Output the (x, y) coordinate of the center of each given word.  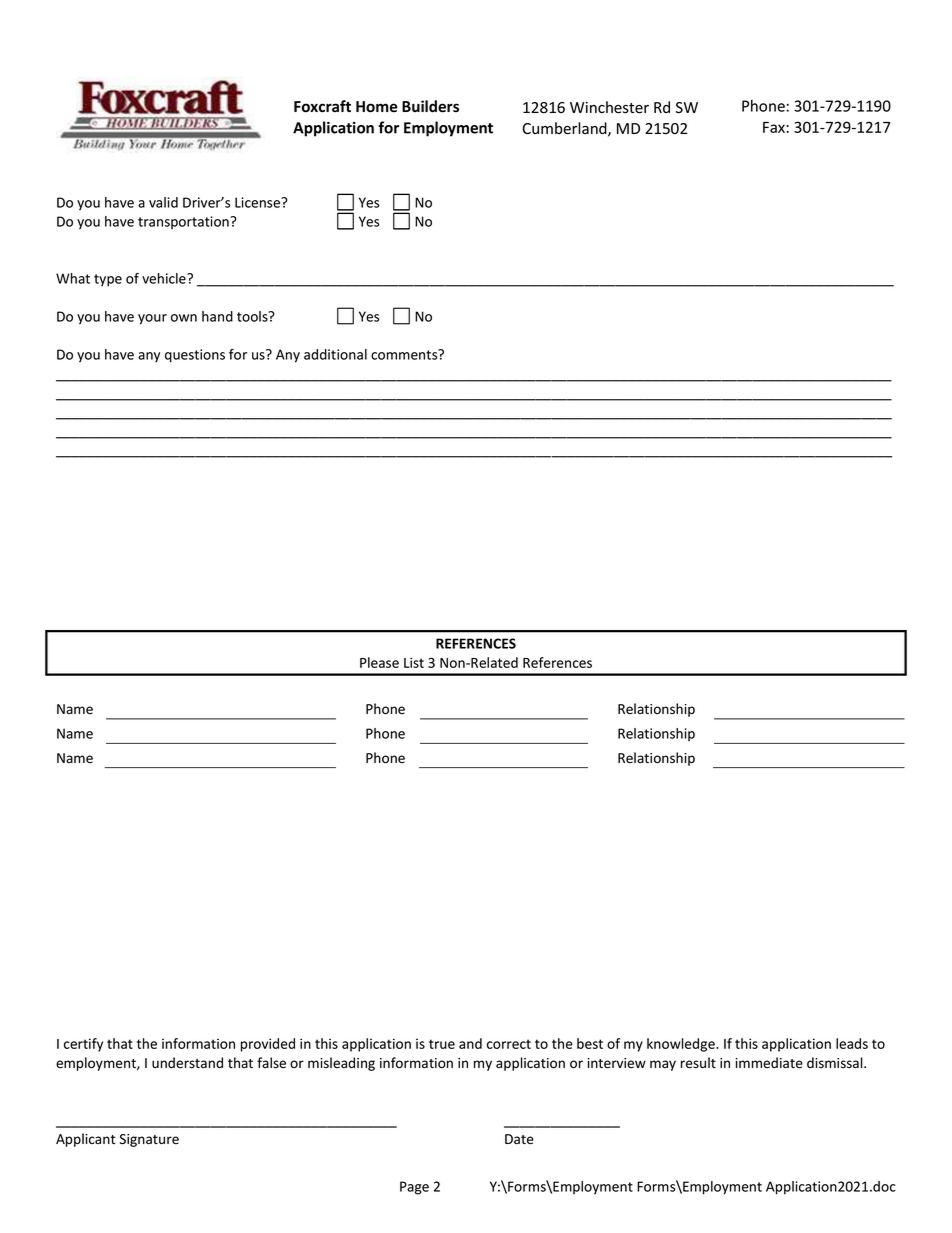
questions (195, 356)
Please (379, 662)
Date (519, 1139)
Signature (149, 1140)
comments (405, 354)
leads (852, 1043)
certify (83, 1045)
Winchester (609, 107)
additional (335, 354)
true (442, 1044)
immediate (769, 1063)
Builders (430, 106)
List (414, 662)
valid (163, 202)
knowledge (682, 1045)
